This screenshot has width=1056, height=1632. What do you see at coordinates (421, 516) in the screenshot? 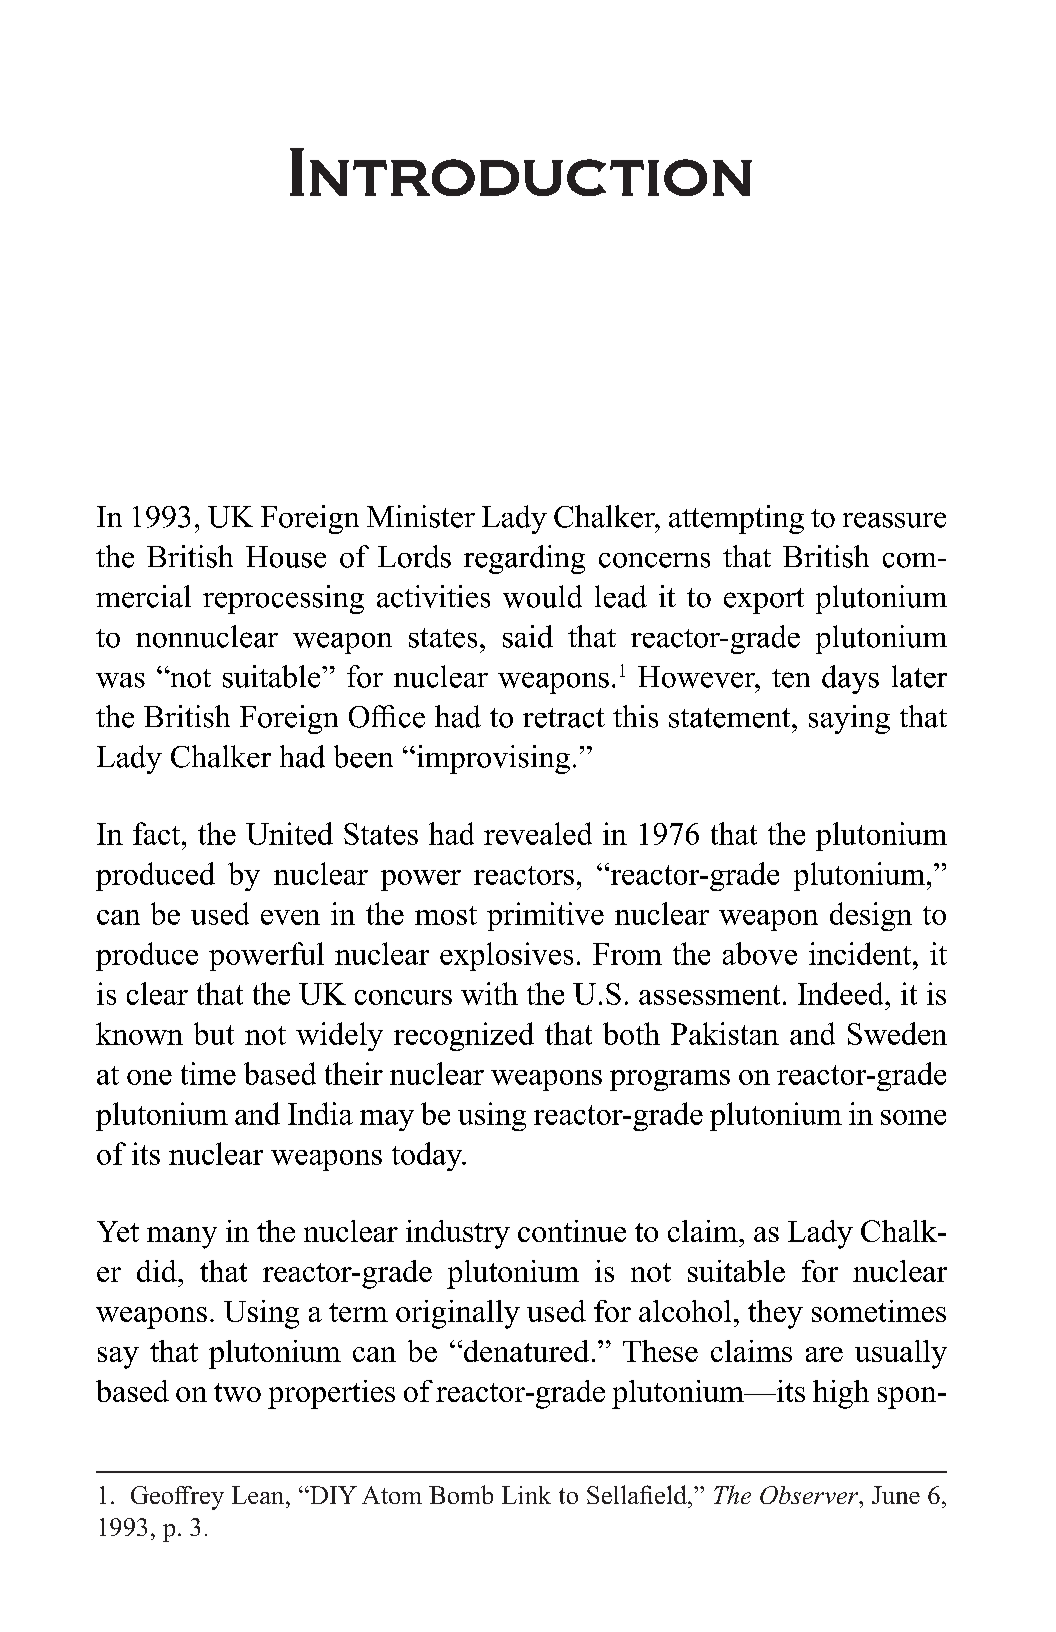
I see `Minister` at bounding box center [421, 516].
